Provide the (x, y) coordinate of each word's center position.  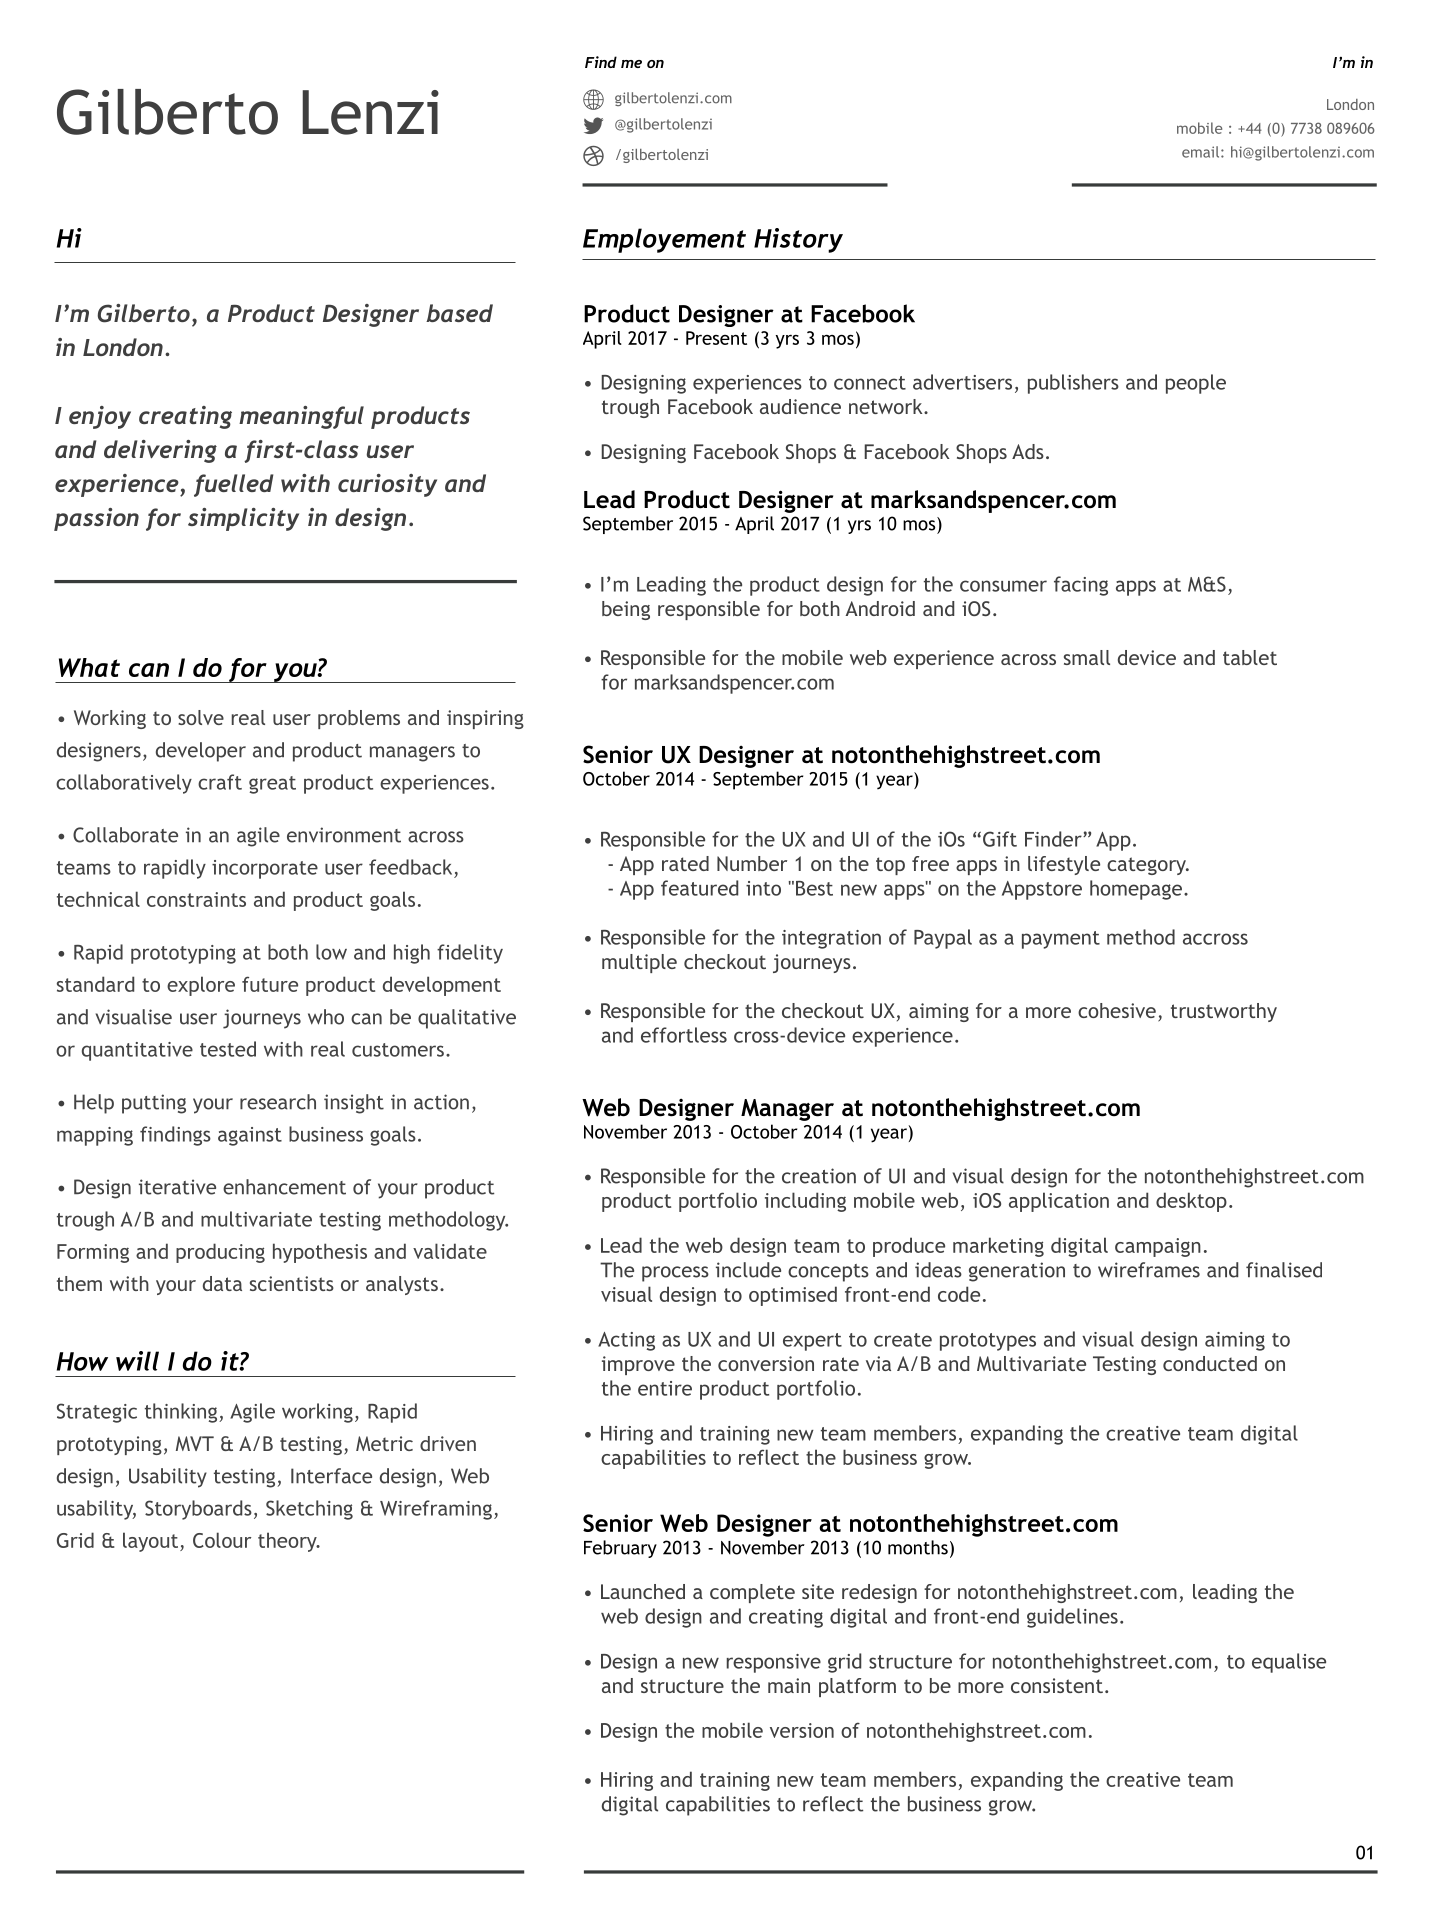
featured (699, 888)
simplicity (243, 519)
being (626, 610)
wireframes (1149, 1270)
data (222, 1283)
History (798, 240)
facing (1081, 586)
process (675, 1274)
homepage (1136, 890)
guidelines (1072, 1618)
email (1200, 152)
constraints (196, 899)
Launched (643, 1591)
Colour (222, 1540)
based (459, 313)
